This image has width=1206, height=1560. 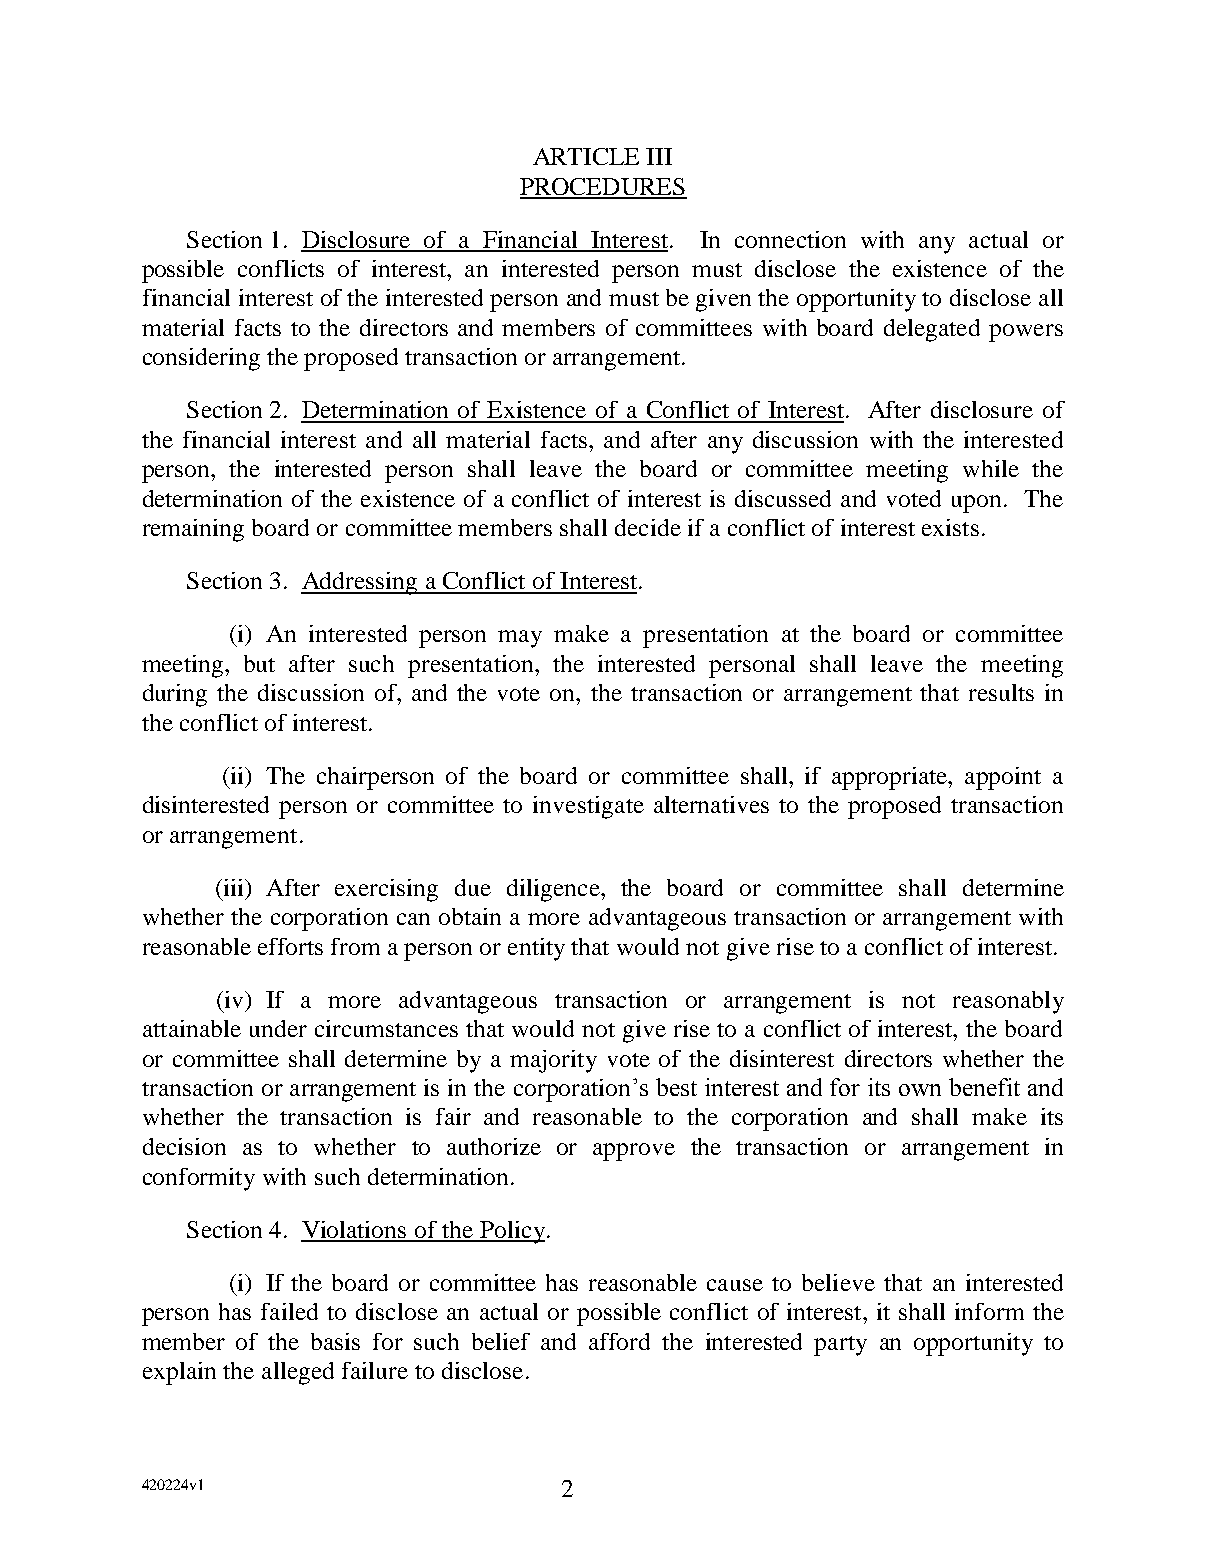 I want to click on inform, so click(x=989, y=1311).
